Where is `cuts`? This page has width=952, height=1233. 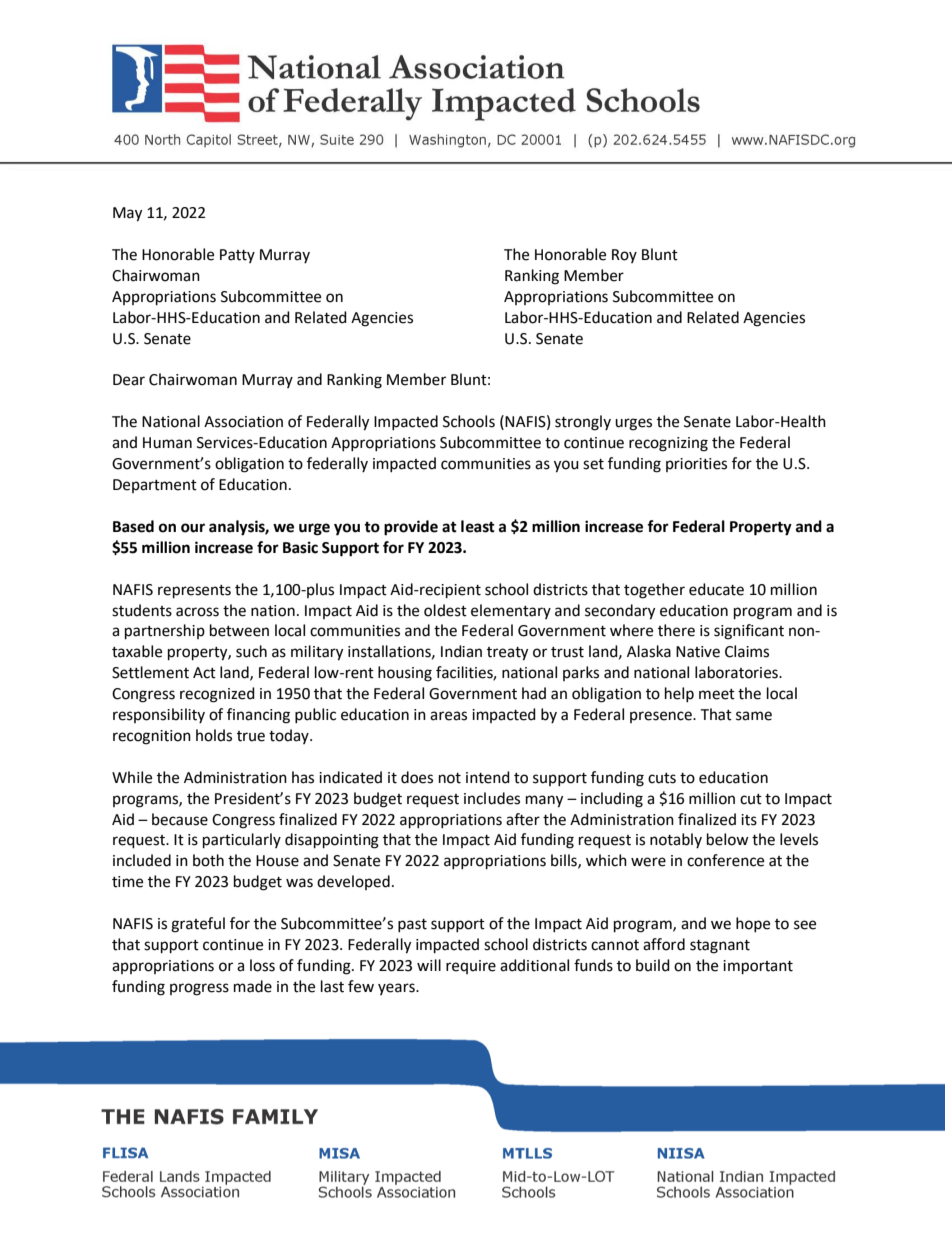
cuts is located at coordinates (662, 778).
